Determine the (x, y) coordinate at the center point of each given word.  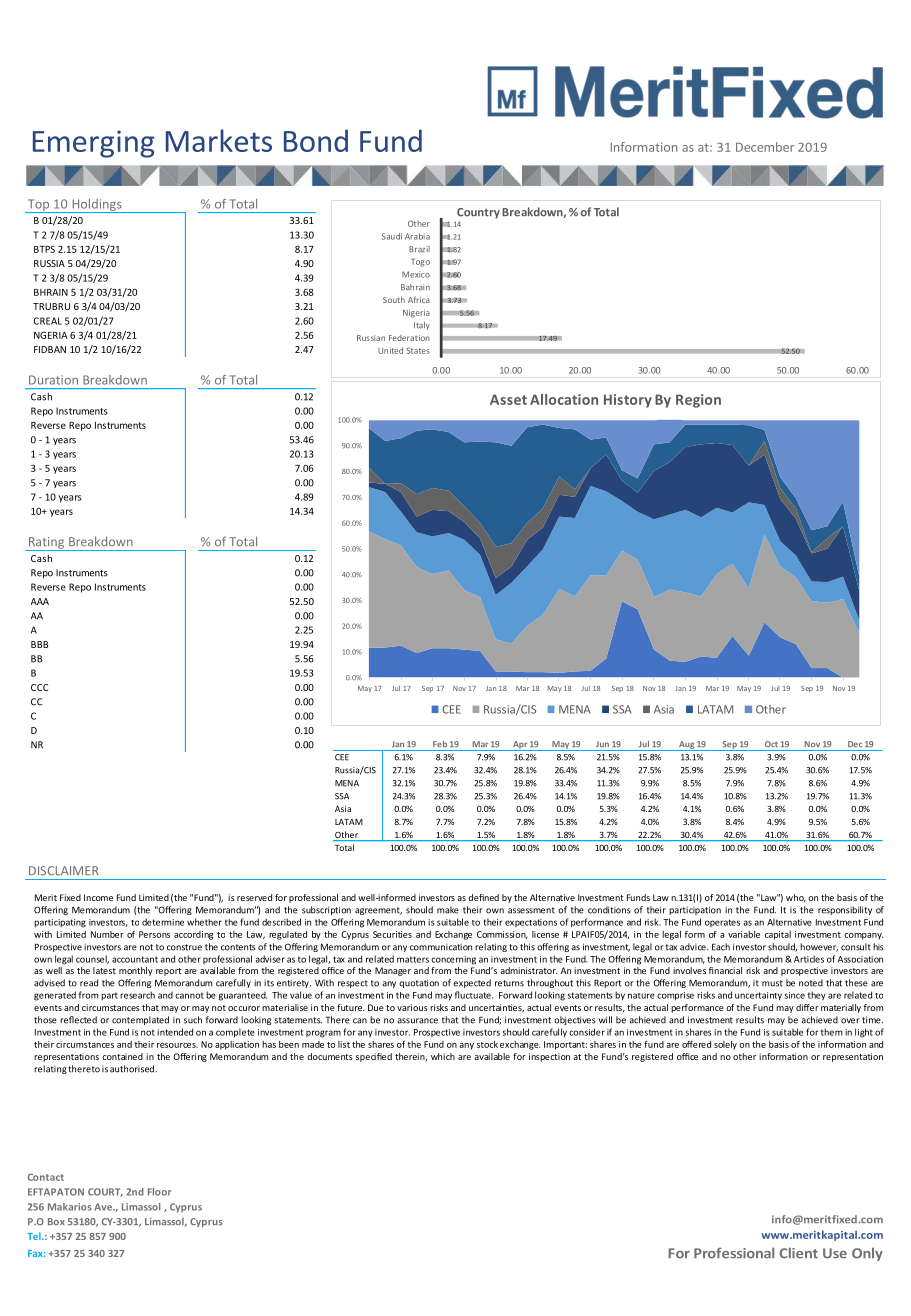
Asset (508, 399)
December (765, 147)
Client (799, 1253)
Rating (47, 544)
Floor (159, 1192)
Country (478, 213)
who (796, 898)
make (448, 910)
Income (98, 897)
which (443, 1056)
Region (698, 401)
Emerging (94, 144)
